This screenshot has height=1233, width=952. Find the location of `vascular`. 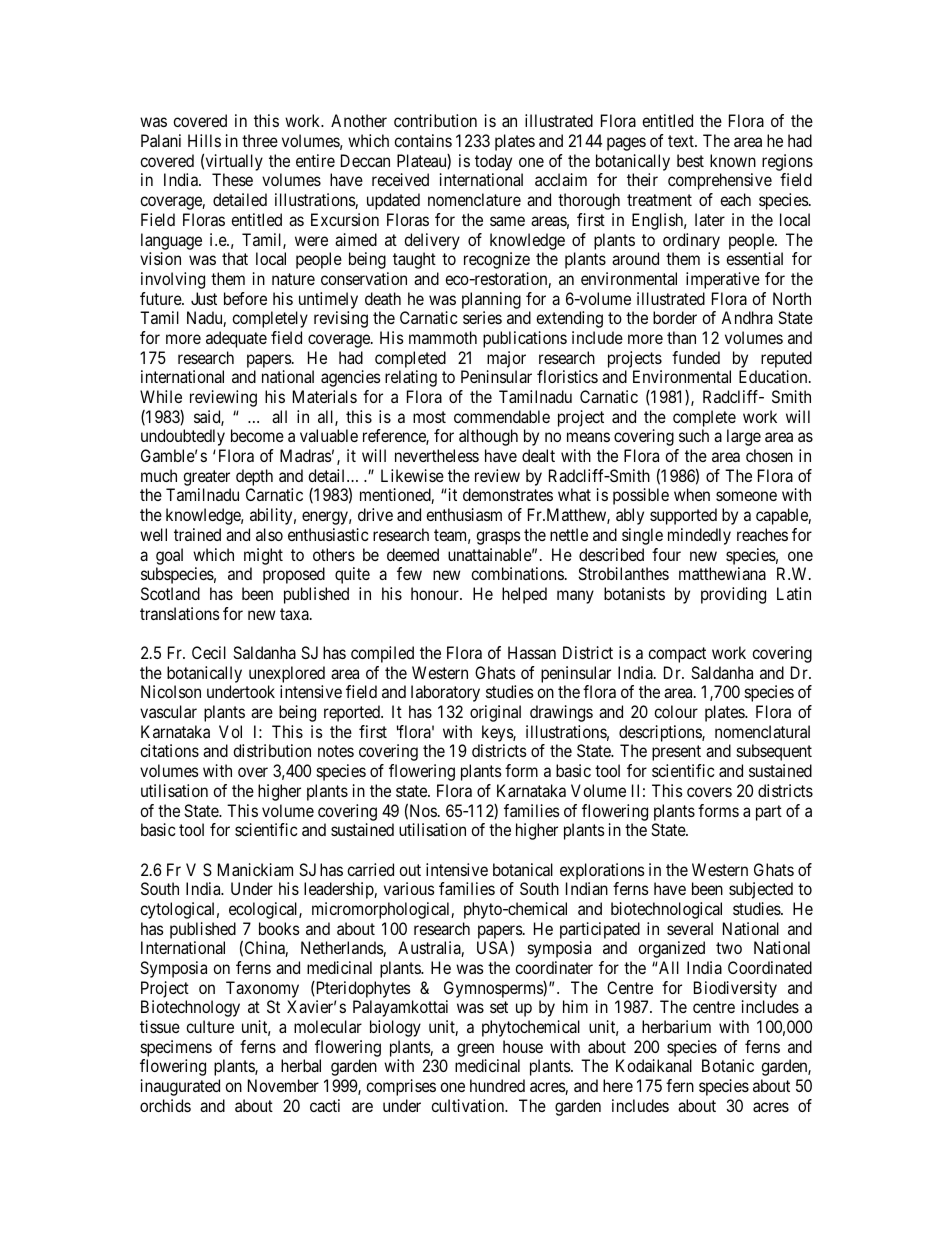

vascular is located at coordinates (168, 711).
